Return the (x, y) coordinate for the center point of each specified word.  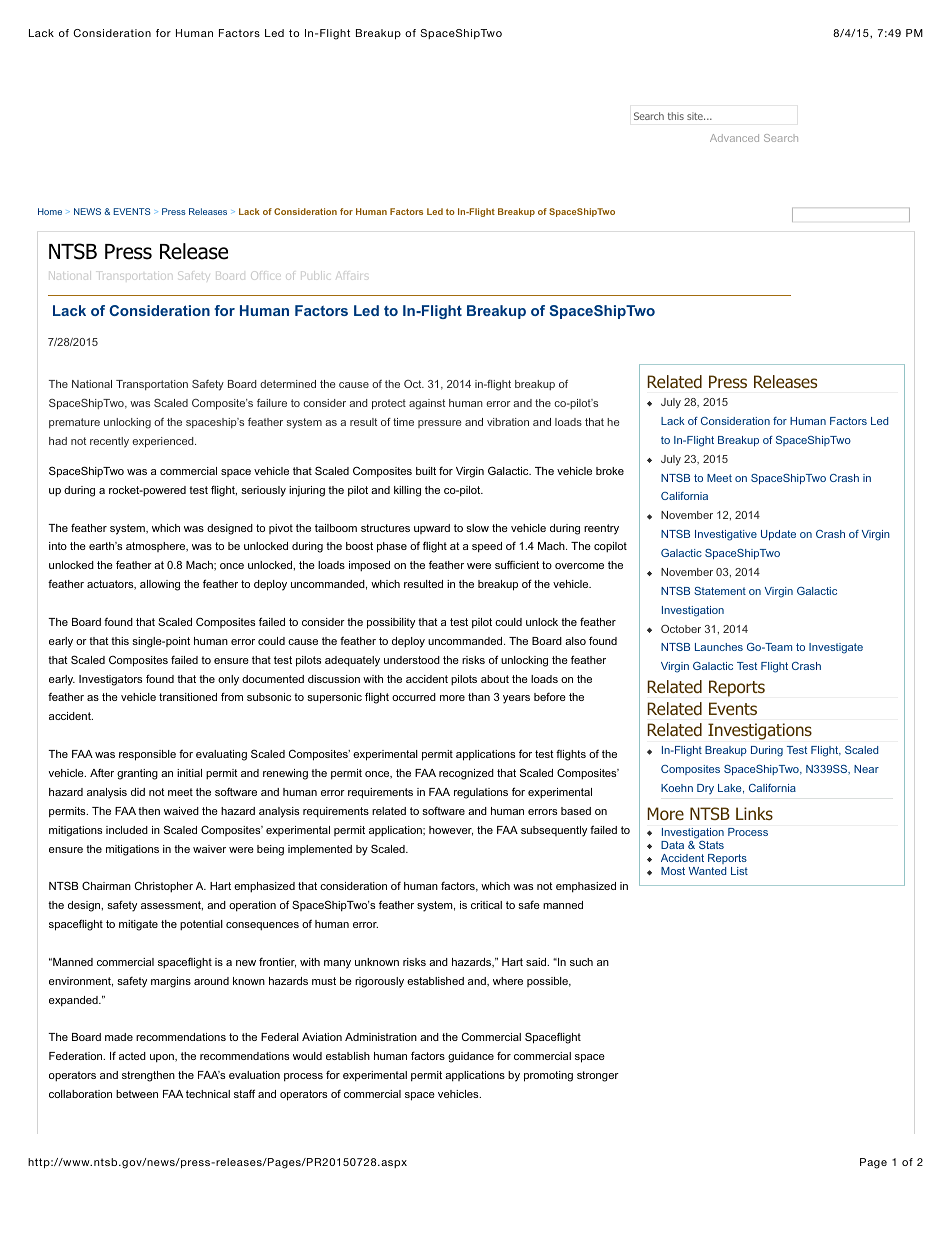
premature (74, 423)
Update (778, 535)
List (739, 871)
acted (132, 1056)
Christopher (164, 886)
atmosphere (157, 547)
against (427, 404)
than (479, 697)
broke (610, 471)
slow (477, 528)
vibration (508, 422)
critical (486, 905)
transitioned (188, 697)
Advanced (734, 138)
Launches (719, 647)
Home (50, 211)
